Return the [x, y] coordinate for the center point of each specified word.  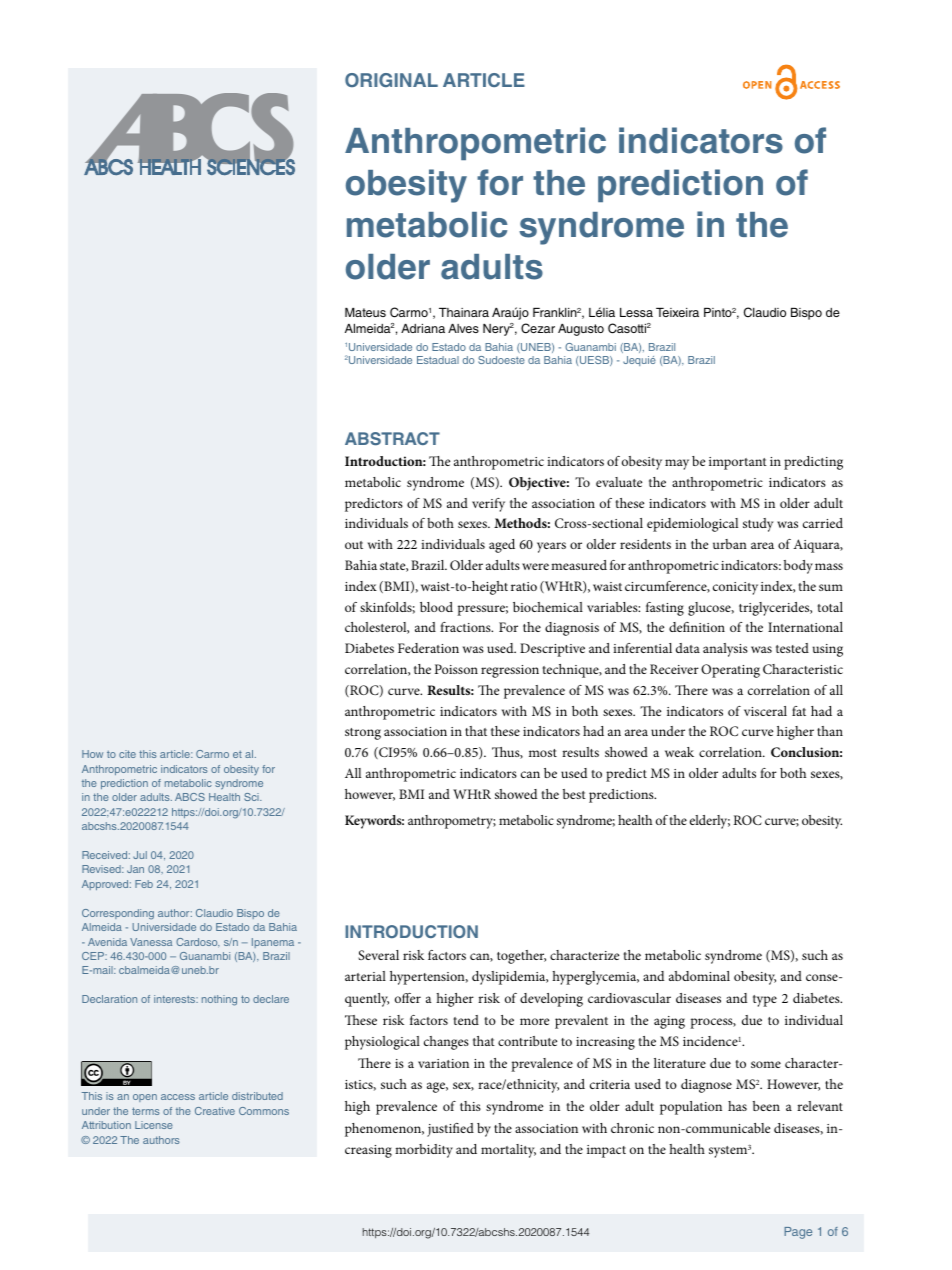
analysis [725, 650]
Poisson [456, 669]
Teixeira [677, 312]
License [154, 1125]
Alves [463, 328]
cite [127, 754]
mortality [508, 1151]
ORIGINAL [391, 80]
